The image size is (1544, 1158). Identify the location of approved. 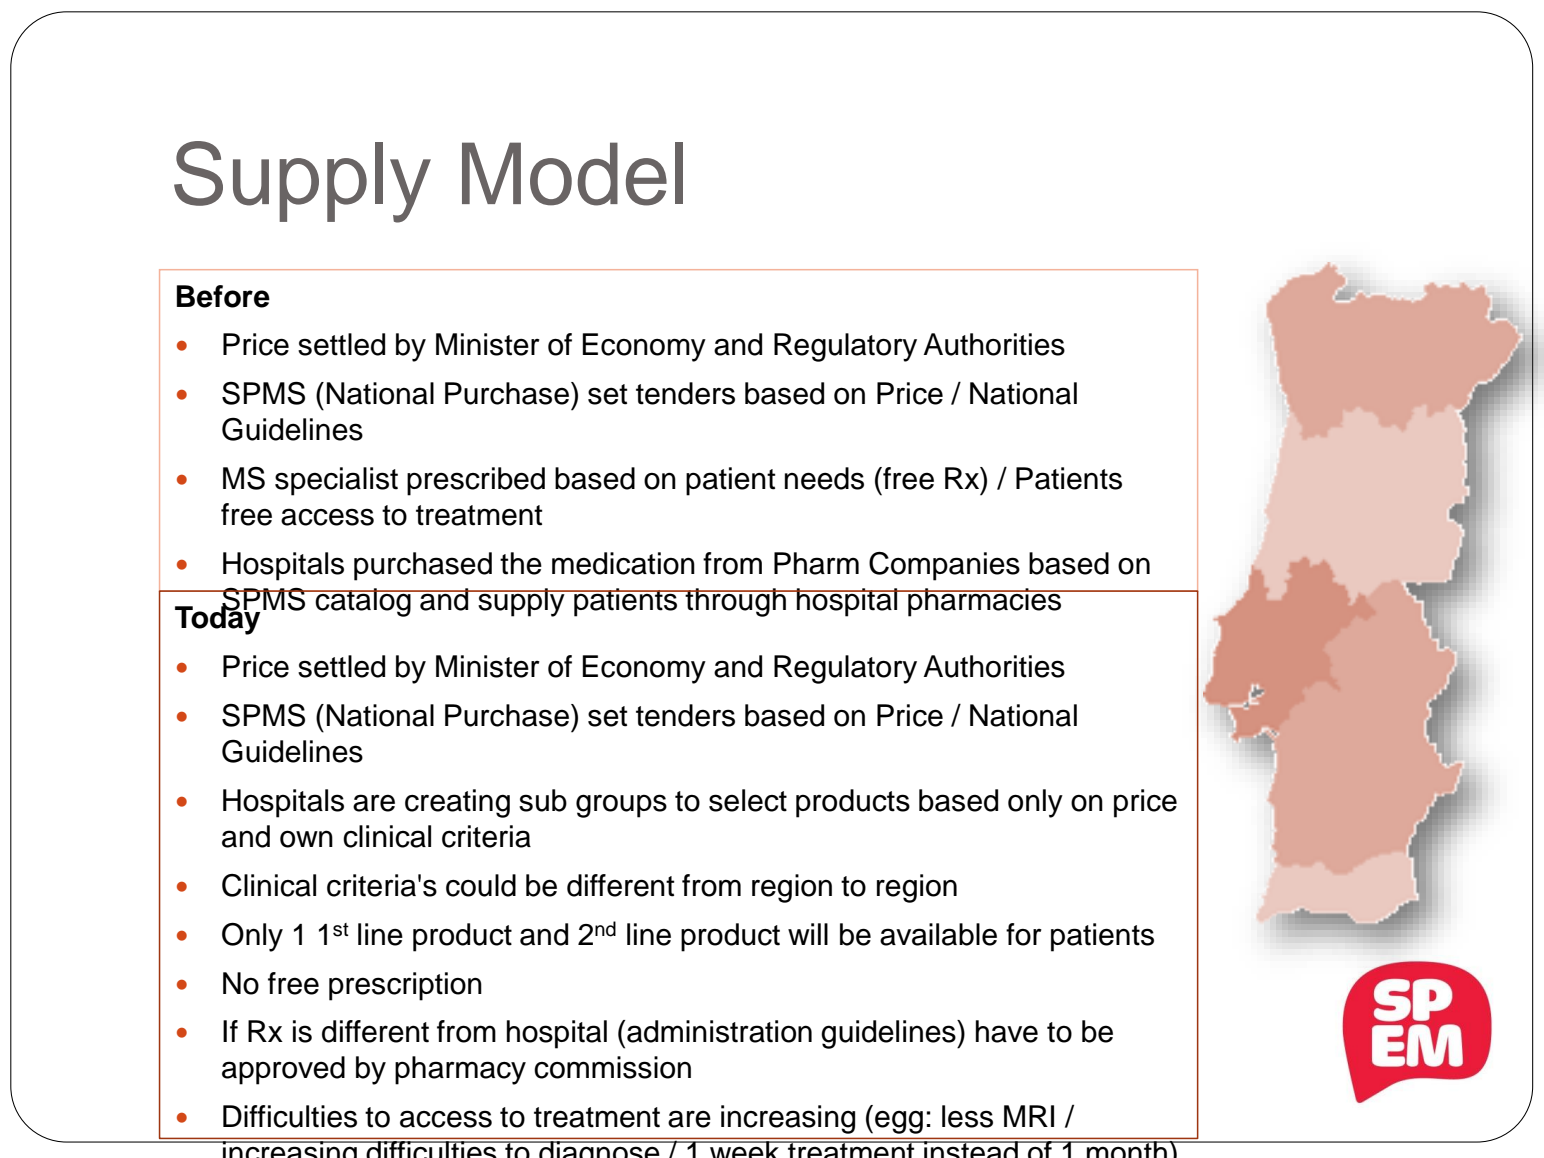
(283, 1070).
